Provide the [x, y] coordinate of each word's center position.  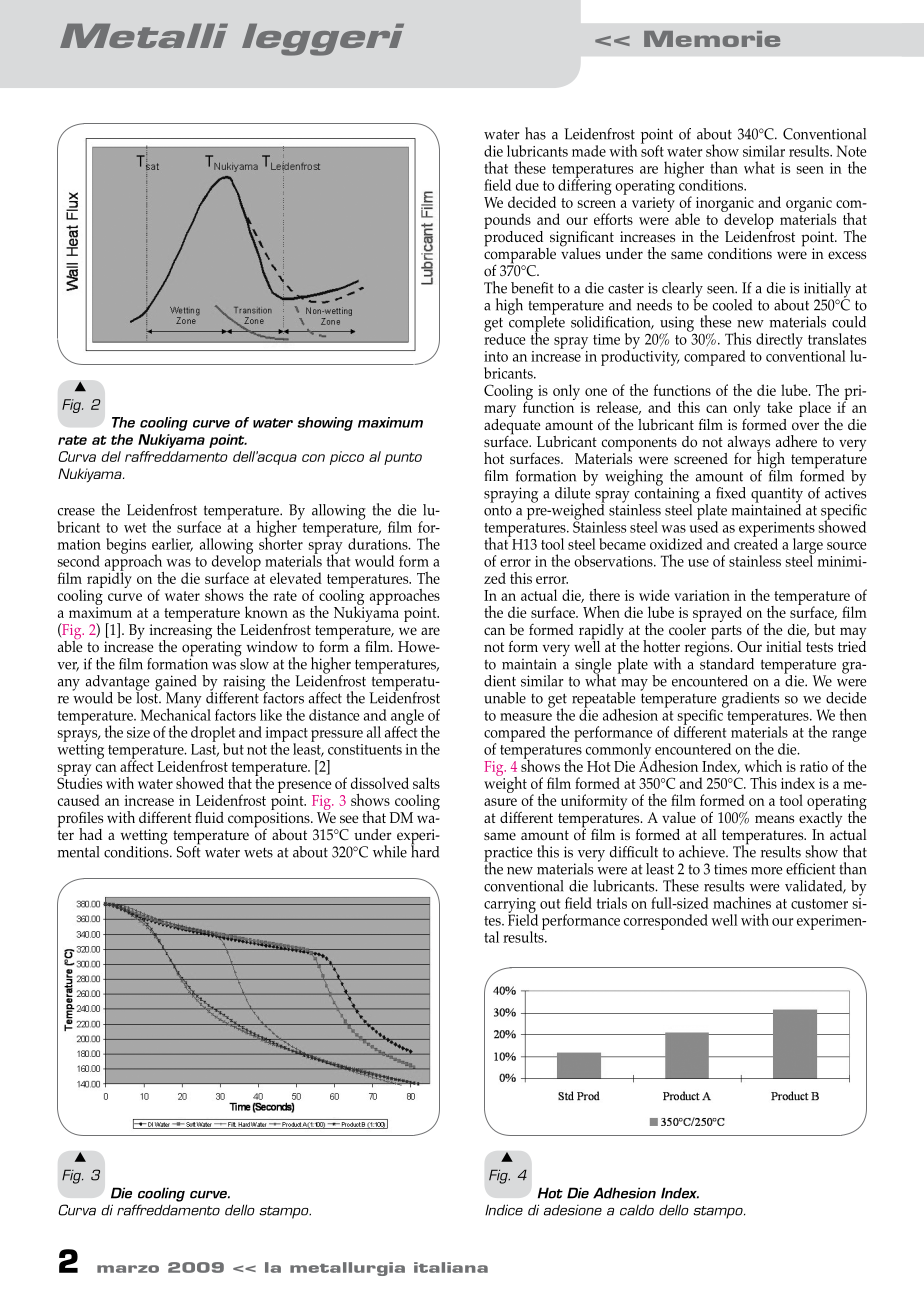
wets [258, 853]
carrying [510, 906]
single [593, 667]
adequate [512, 426]
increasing [180, 633]
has [535, 133]
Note [851, 151]
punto [403, 458]
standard [726, 662]
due [527, 185]
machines [742, 902]
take [780, 407]
